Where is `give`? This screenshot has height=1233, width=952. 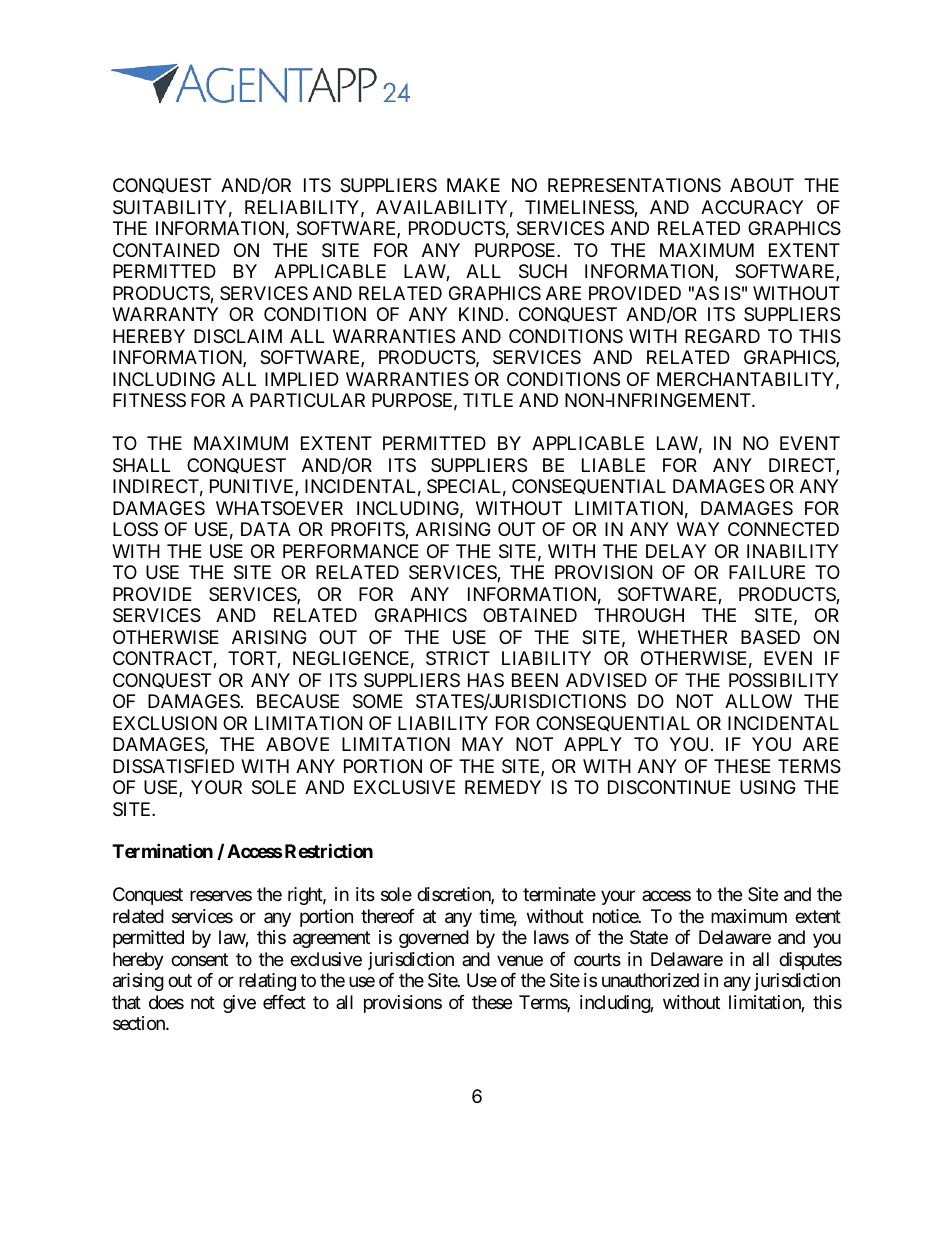
give is located at coordinates (239, 1004).
